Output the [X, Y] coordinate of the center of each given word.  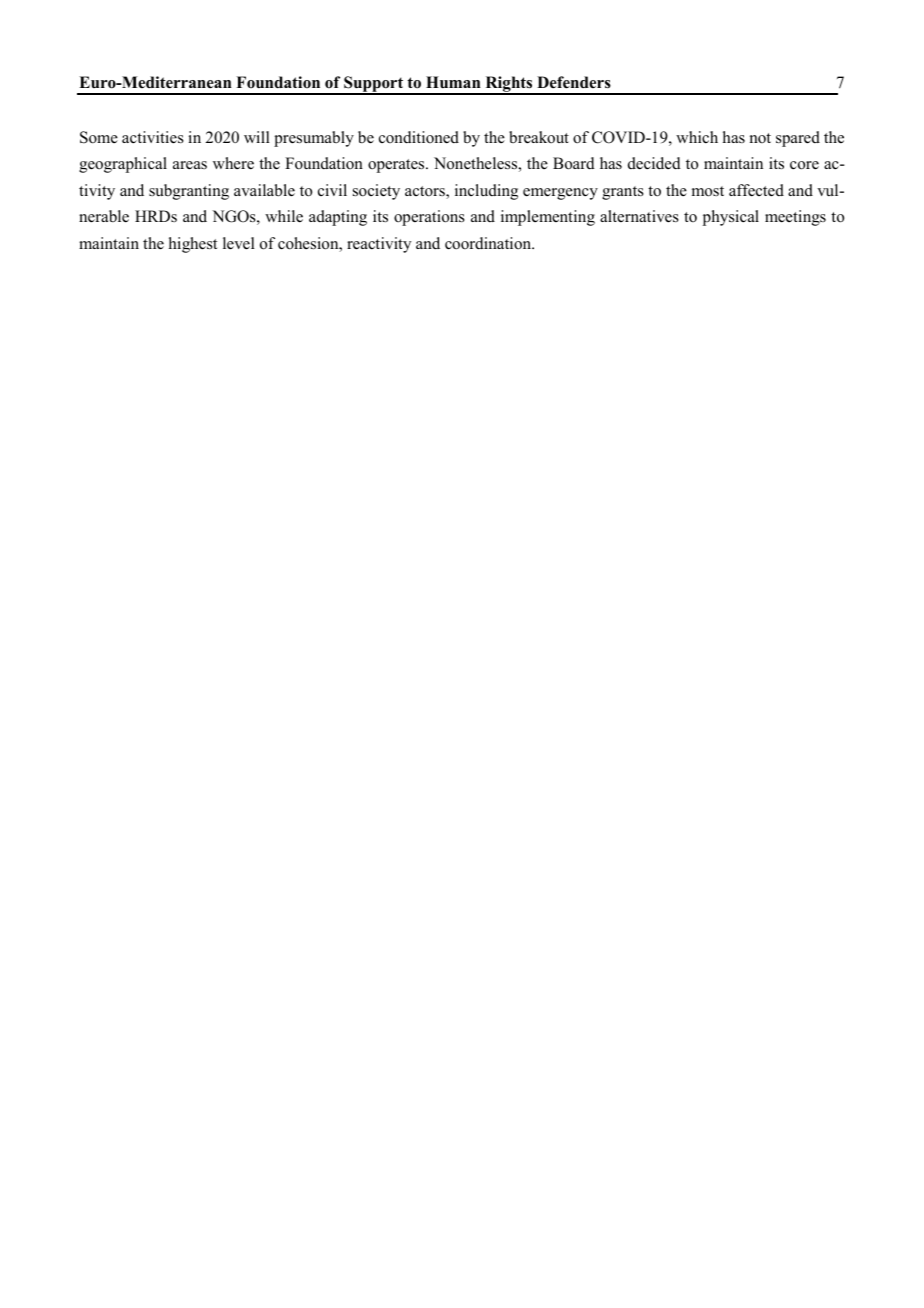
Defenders [574, 82]
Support [374, 85]
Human [453, 82]
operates [397, 166]
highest [193, 245]
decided [654, 163]
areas [190, 165]
